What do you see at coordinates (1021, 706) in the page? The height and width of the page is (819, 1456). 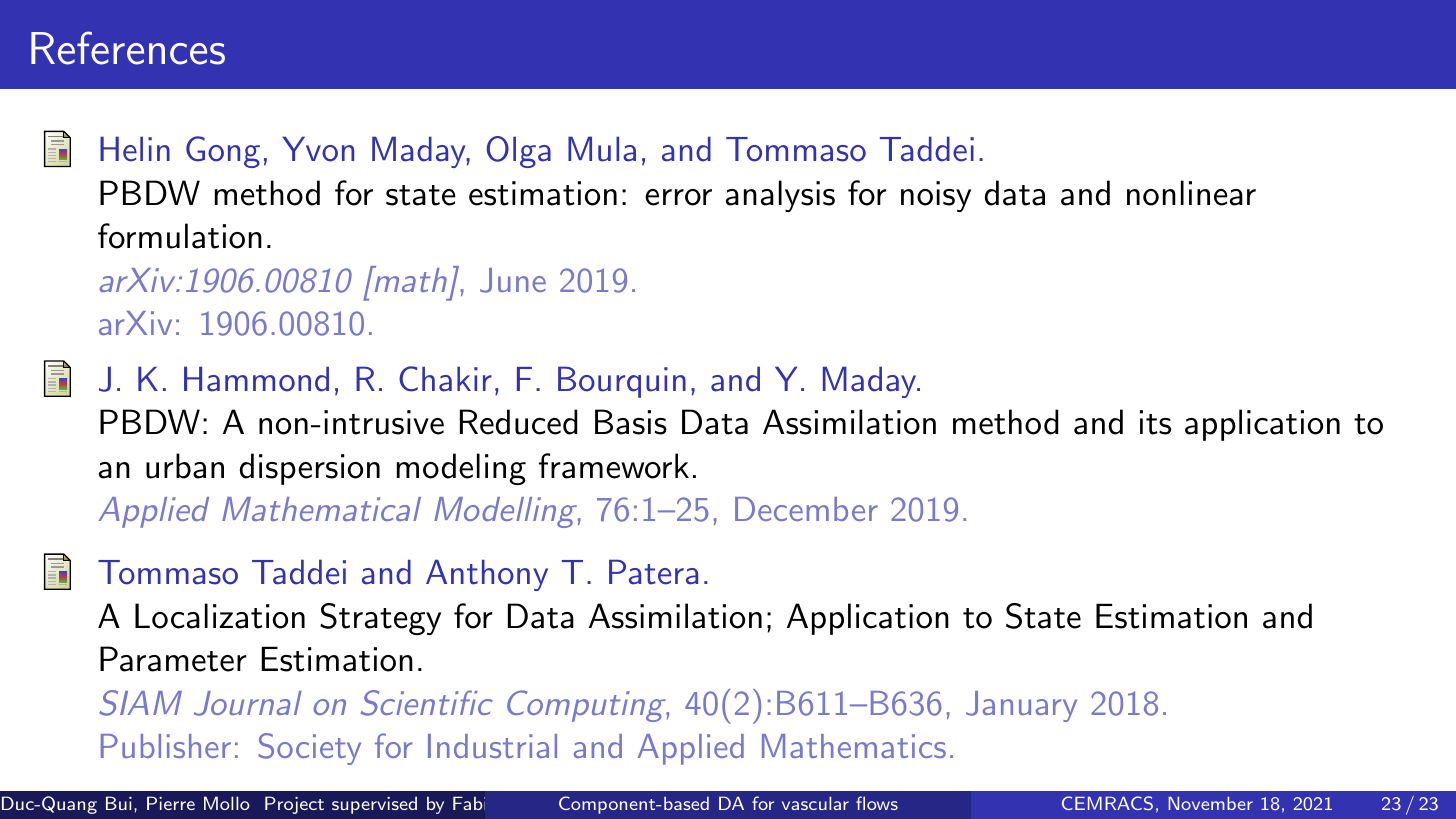 I see `January` at bounding box center [1021, 706].
